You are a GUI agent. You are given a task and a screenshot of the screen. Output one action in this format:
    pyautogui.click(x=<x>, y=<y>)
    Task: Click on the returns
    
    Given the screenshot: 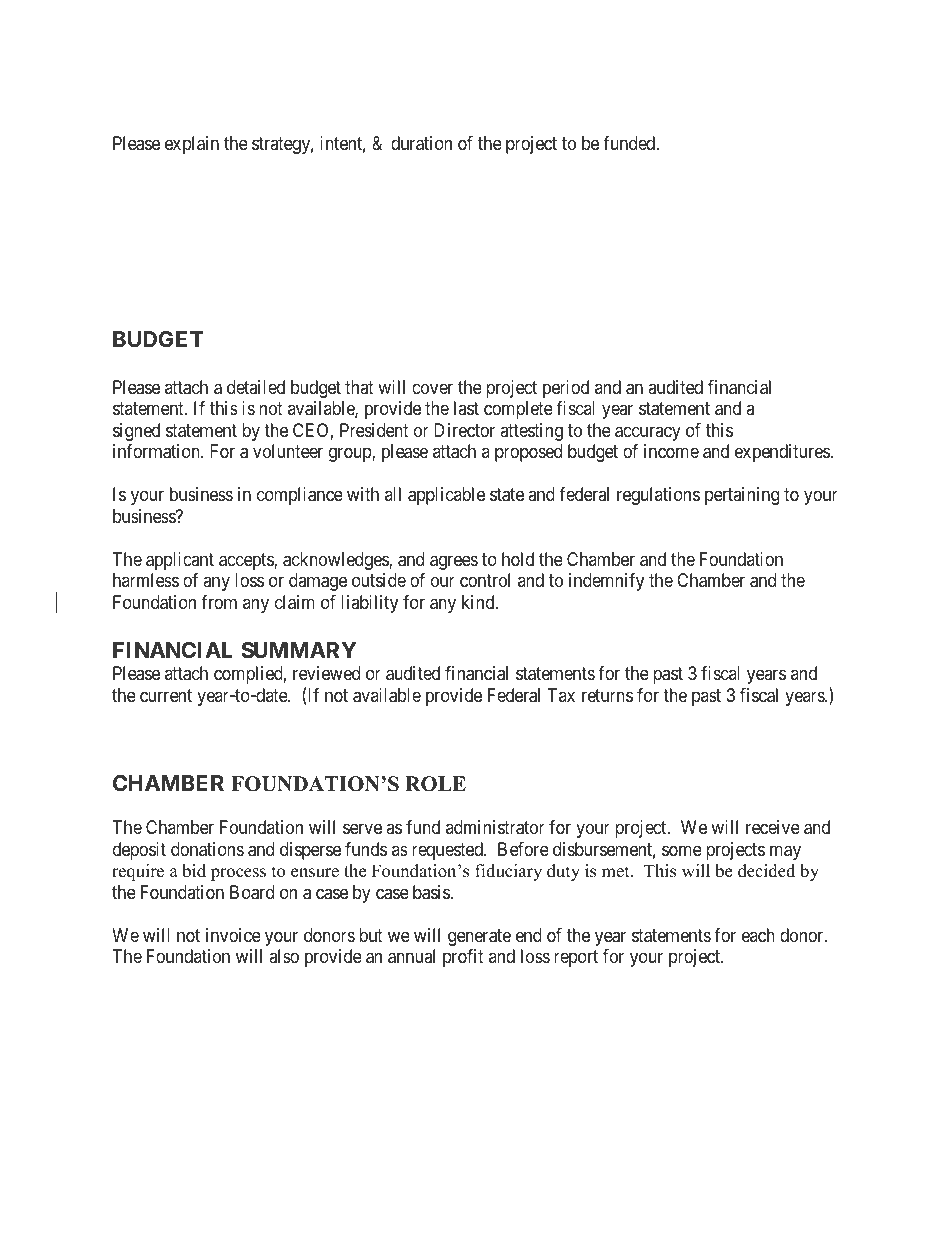 What is the action you would take?
    pyautogui.click(x=607, y=695)
